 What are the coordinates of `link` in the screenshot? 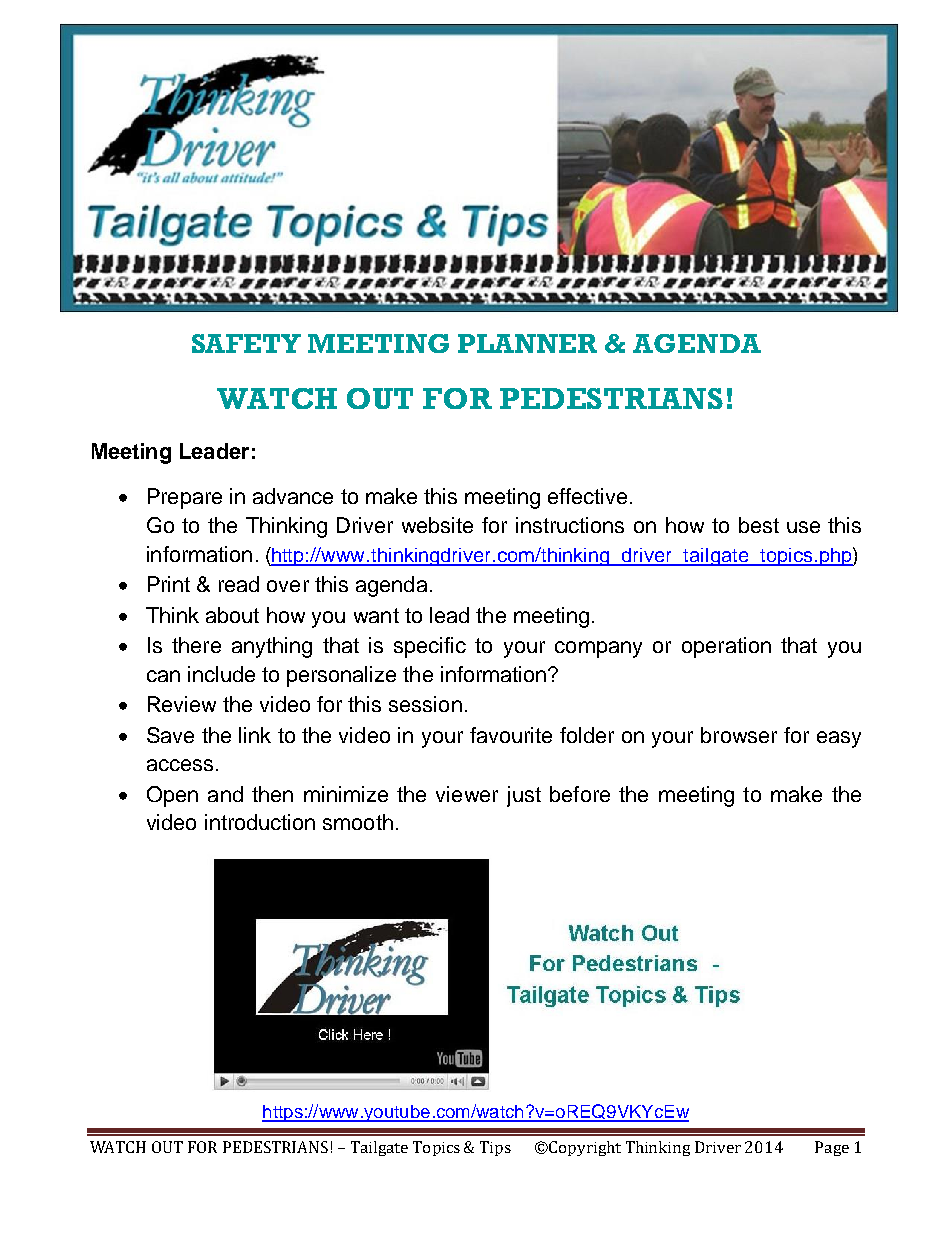 It's located at (255, 735).
